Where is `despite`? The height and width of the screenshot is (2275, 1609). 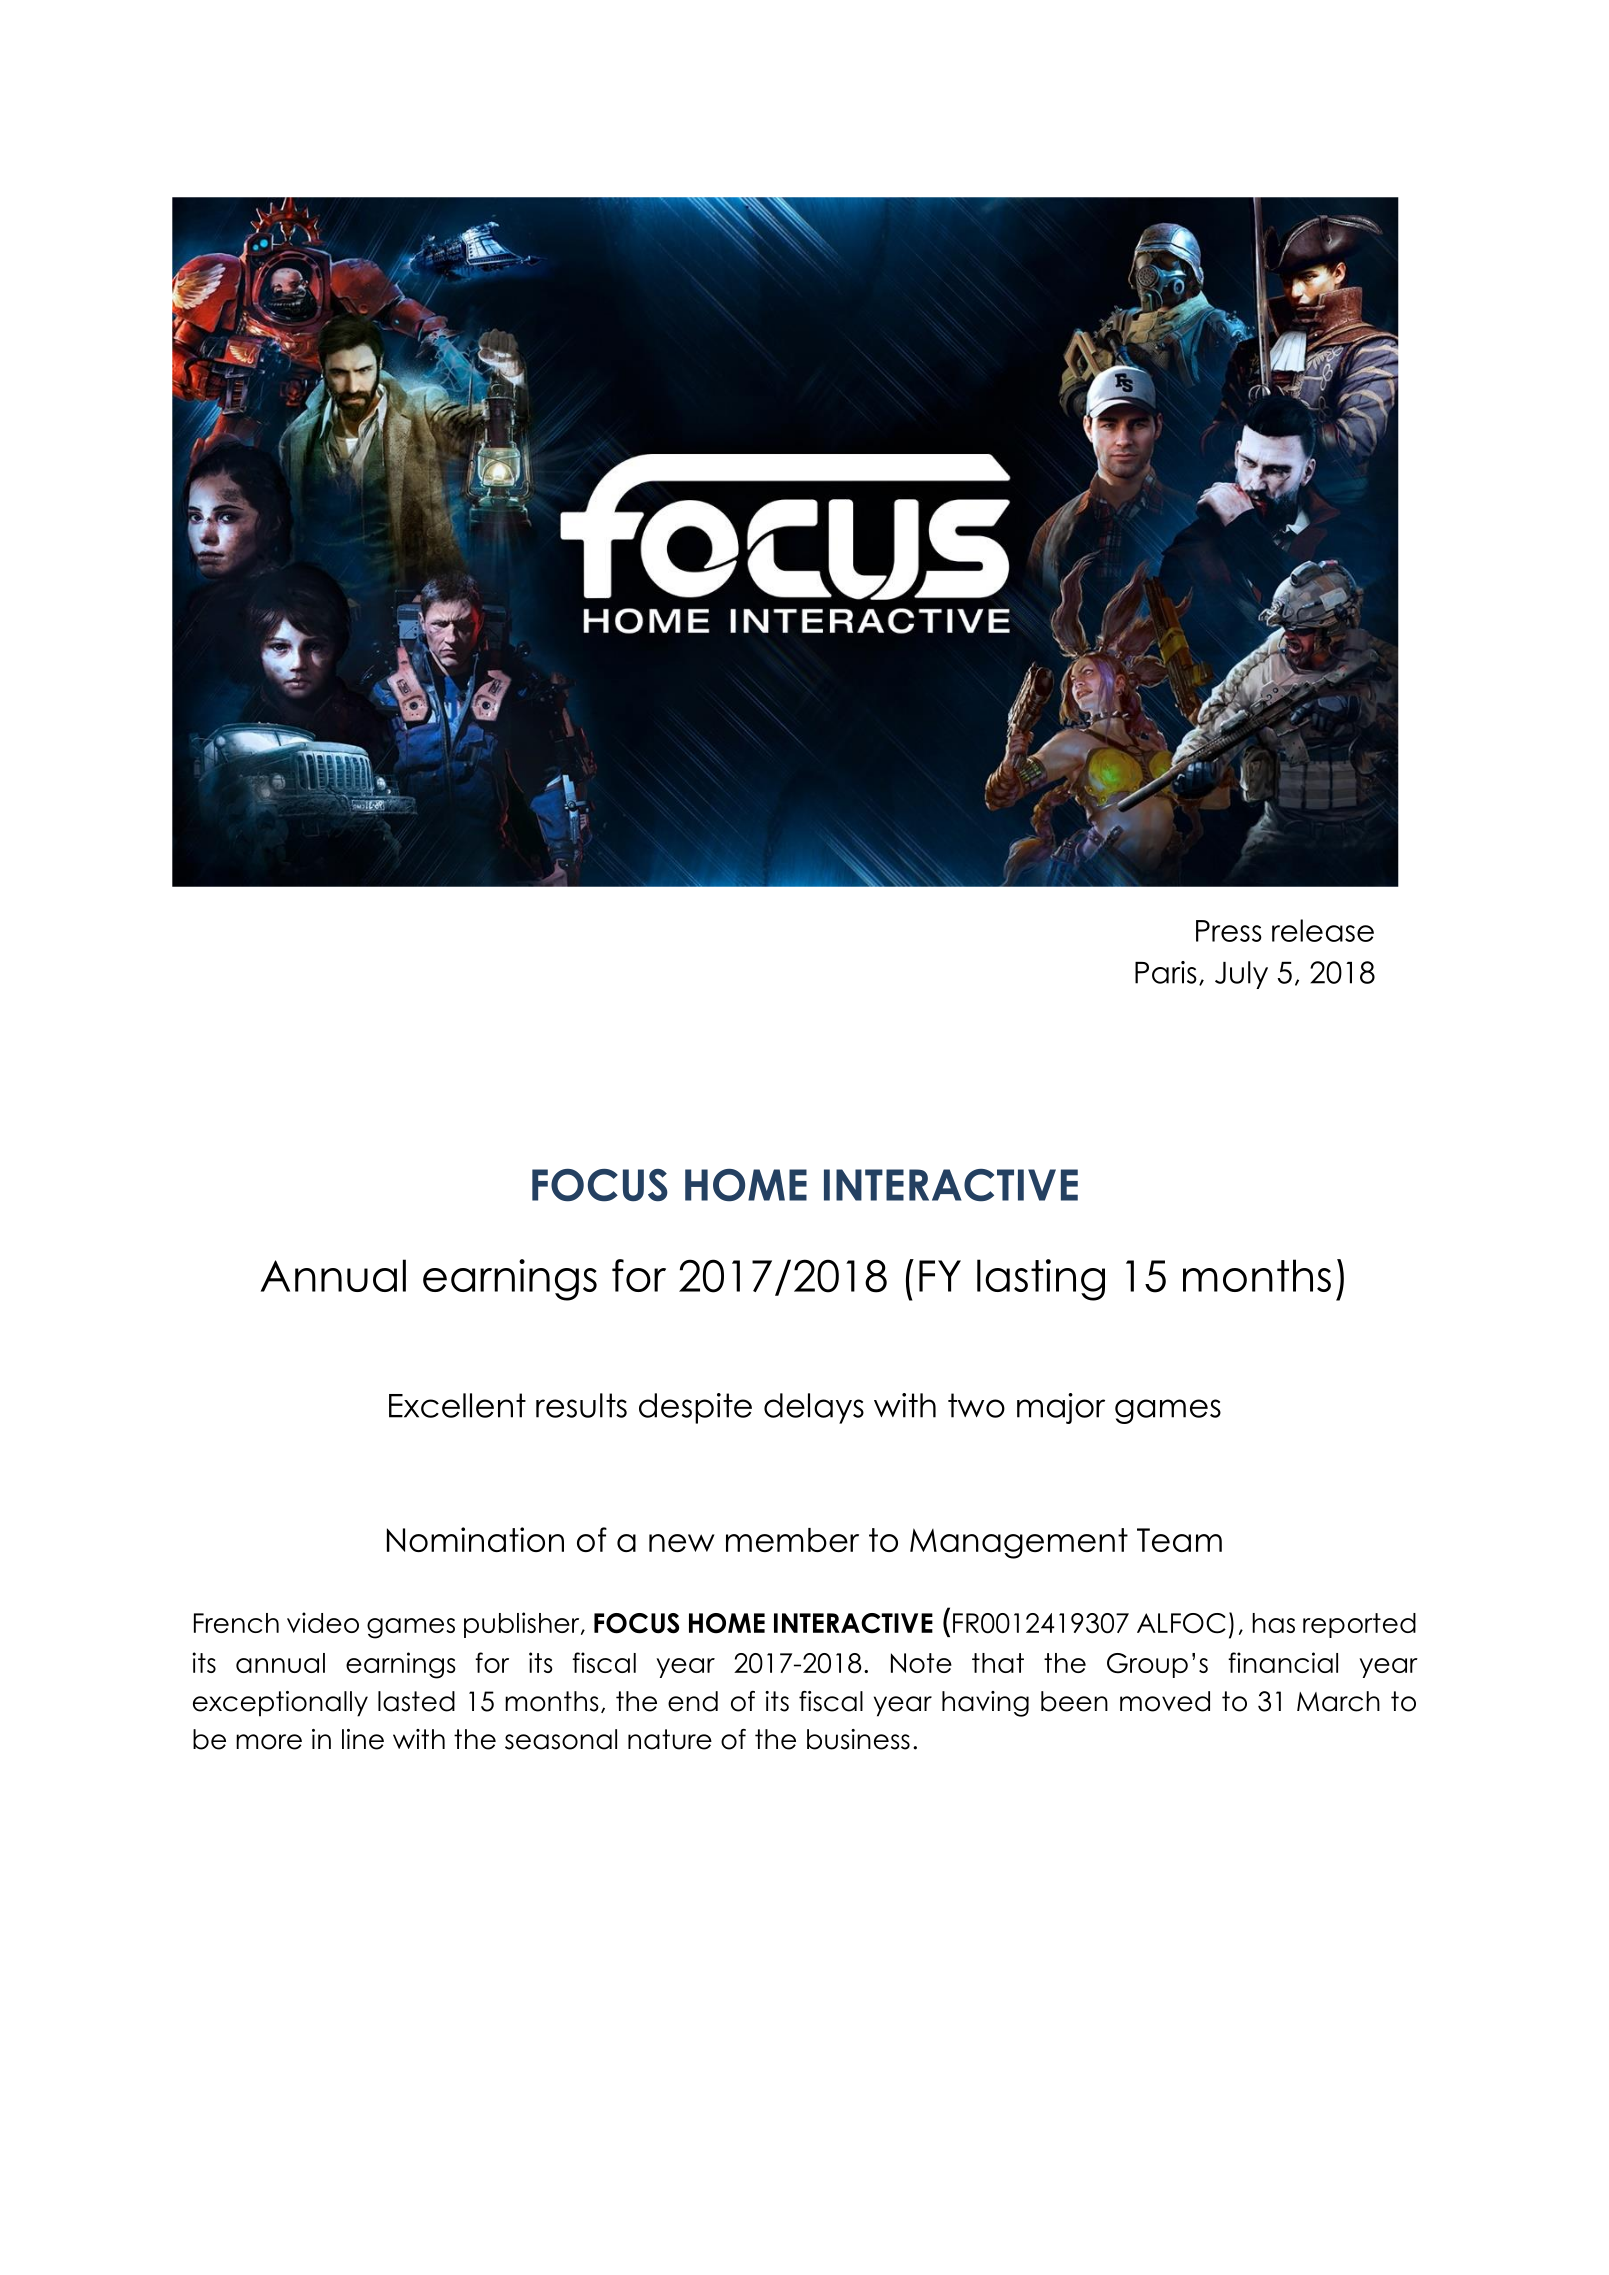
despite is located at coordinates (695, 1408).
